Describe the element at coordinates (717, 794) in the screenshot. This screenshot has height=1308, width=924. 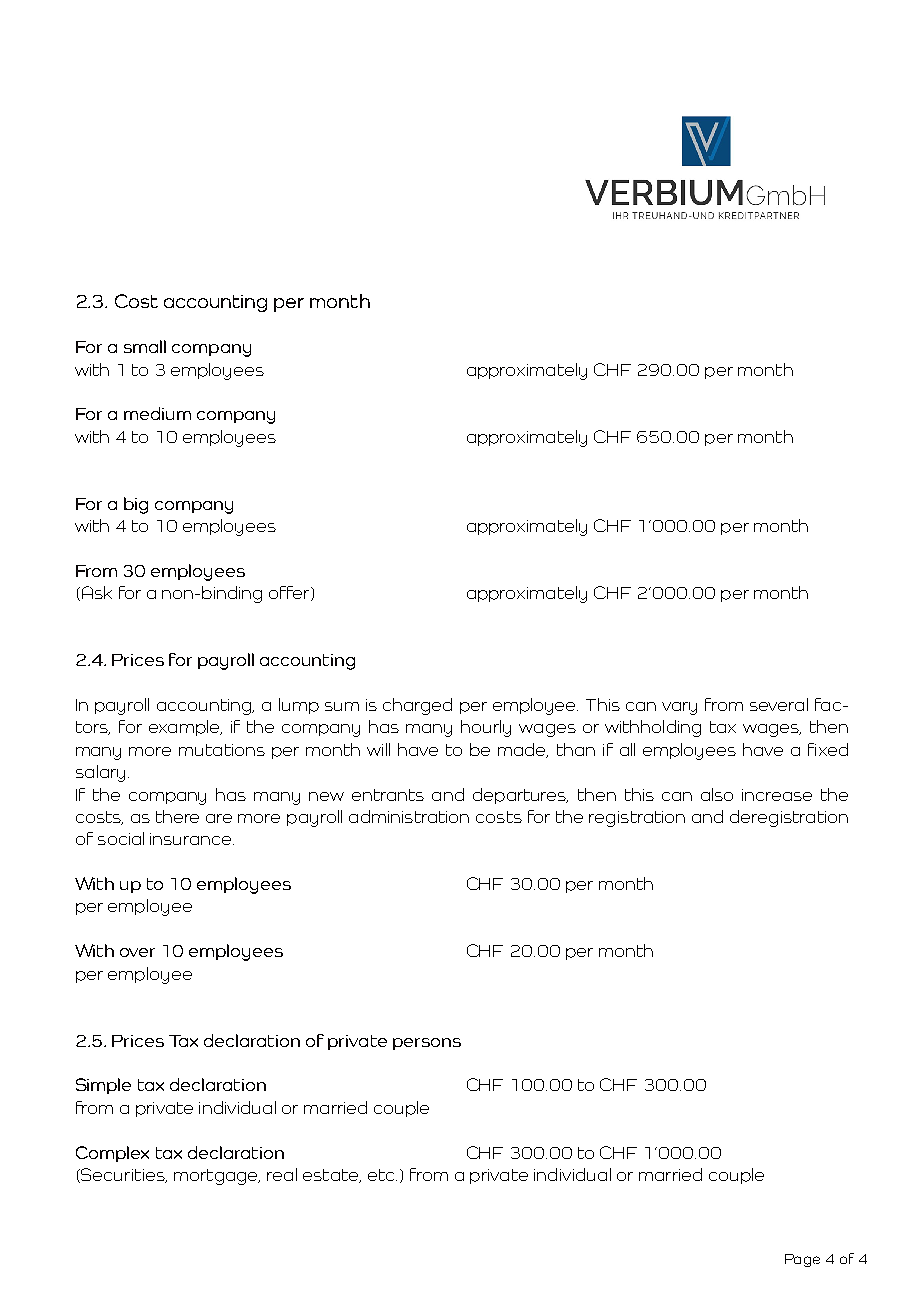
I see `also` at that location.
